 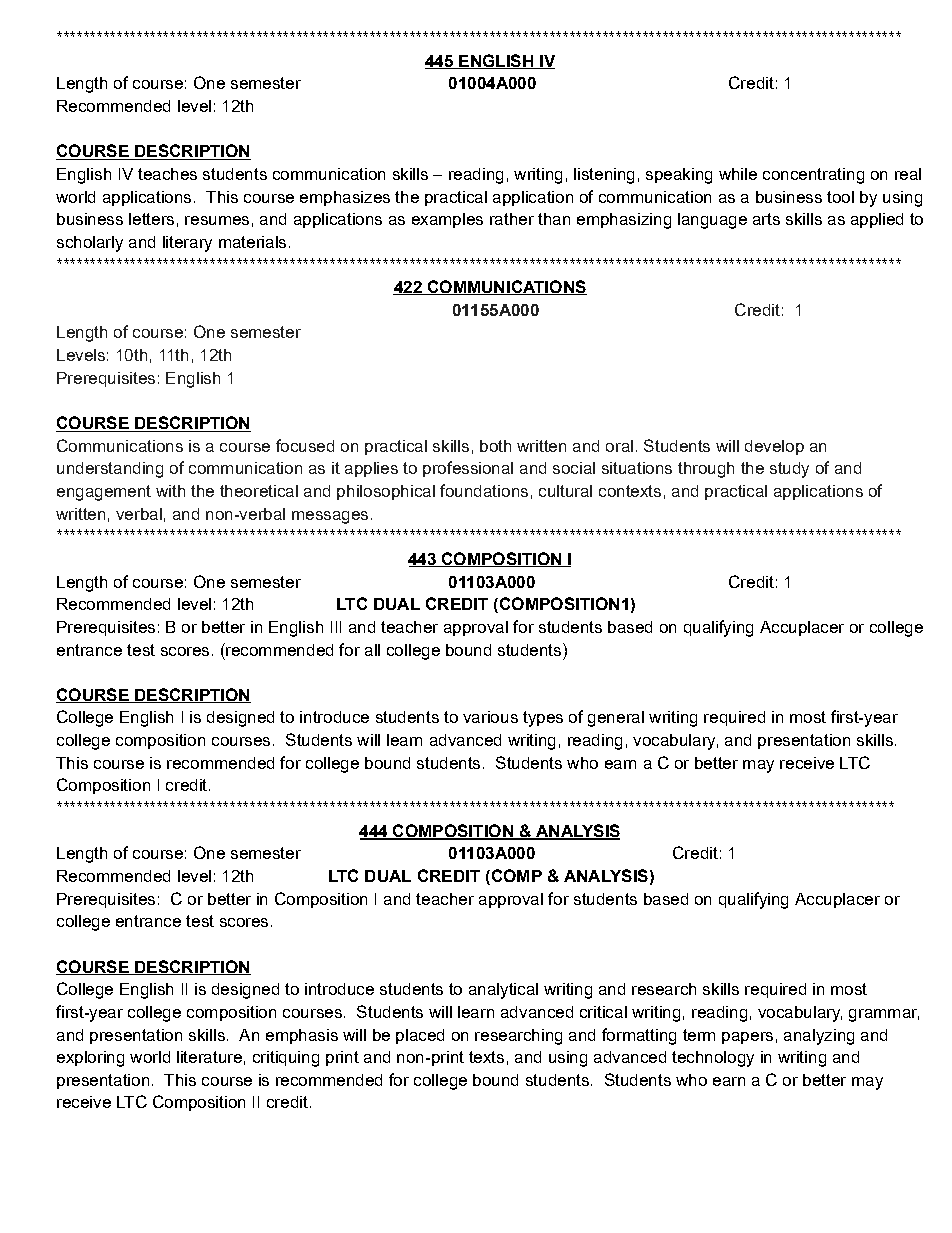 I want to click on general, so click(x=616, y=719).
